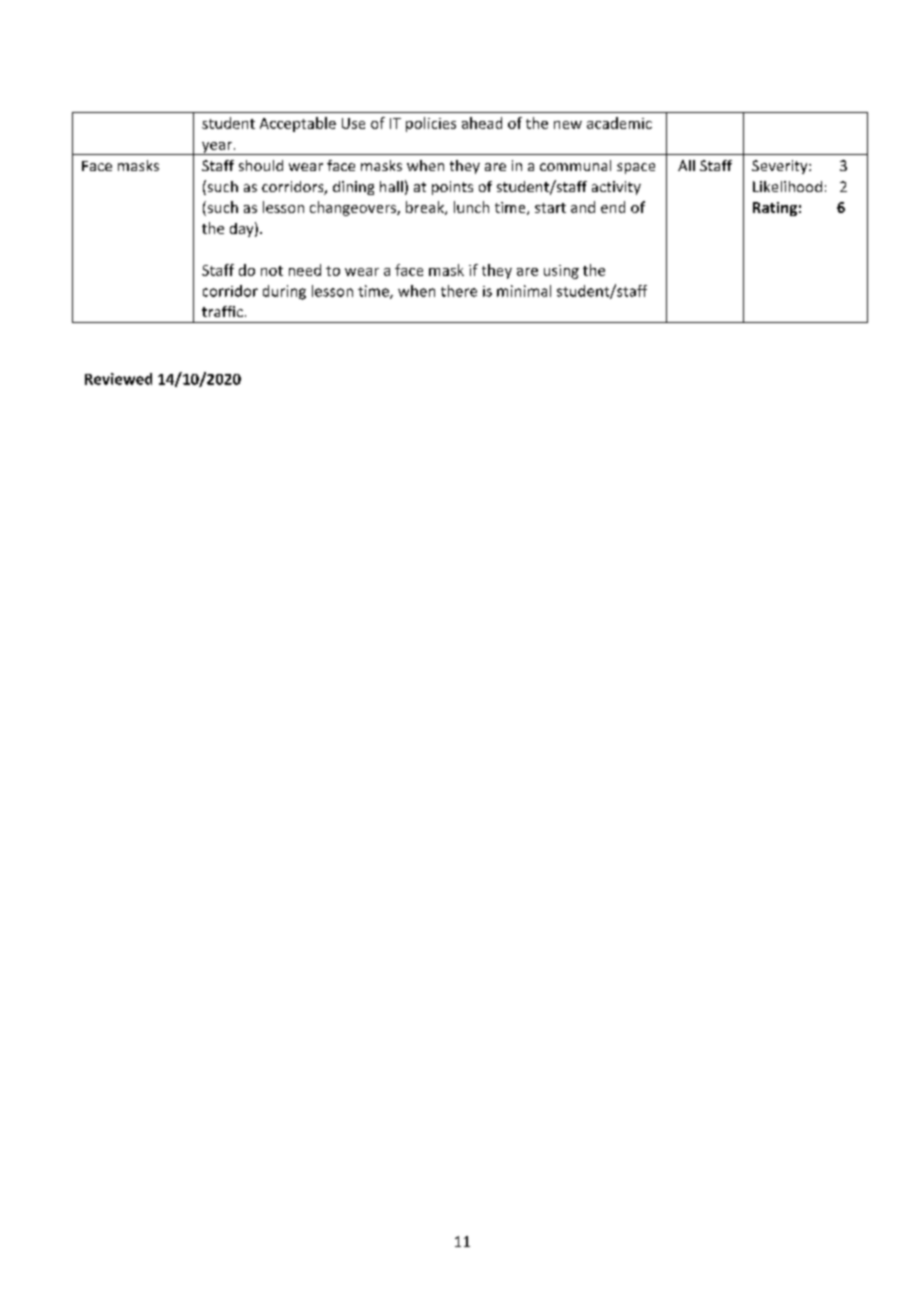 Image resolution: width=924 pixels, height=1308 pixels. Describe the element at coordinates (217, 148) in the screenshot. I see `year` at that location.
